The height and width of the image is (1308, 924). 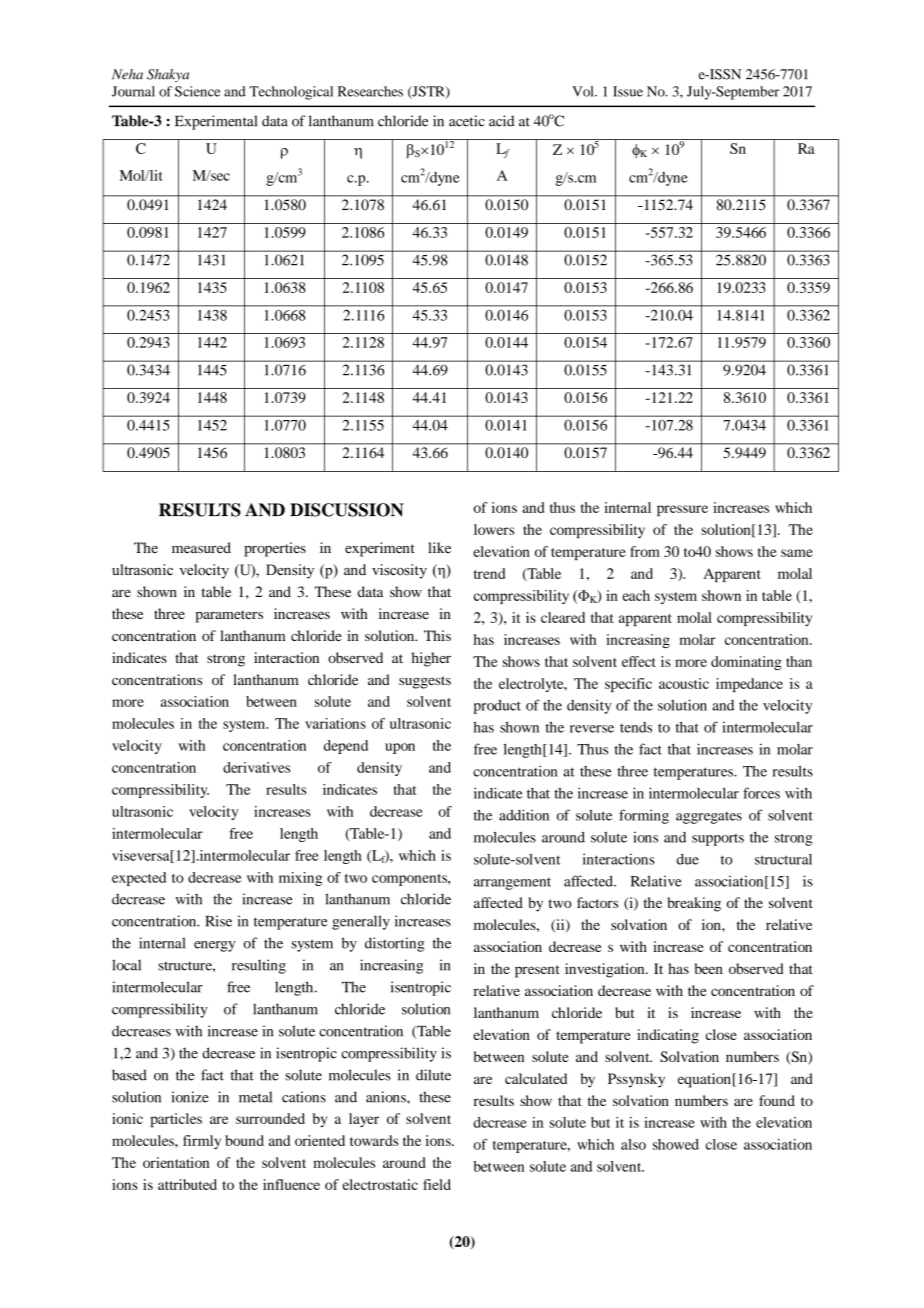 What do you see at coordinates (467, 121) in the image?
I see `acetic` at bounding box center [467, 121].
